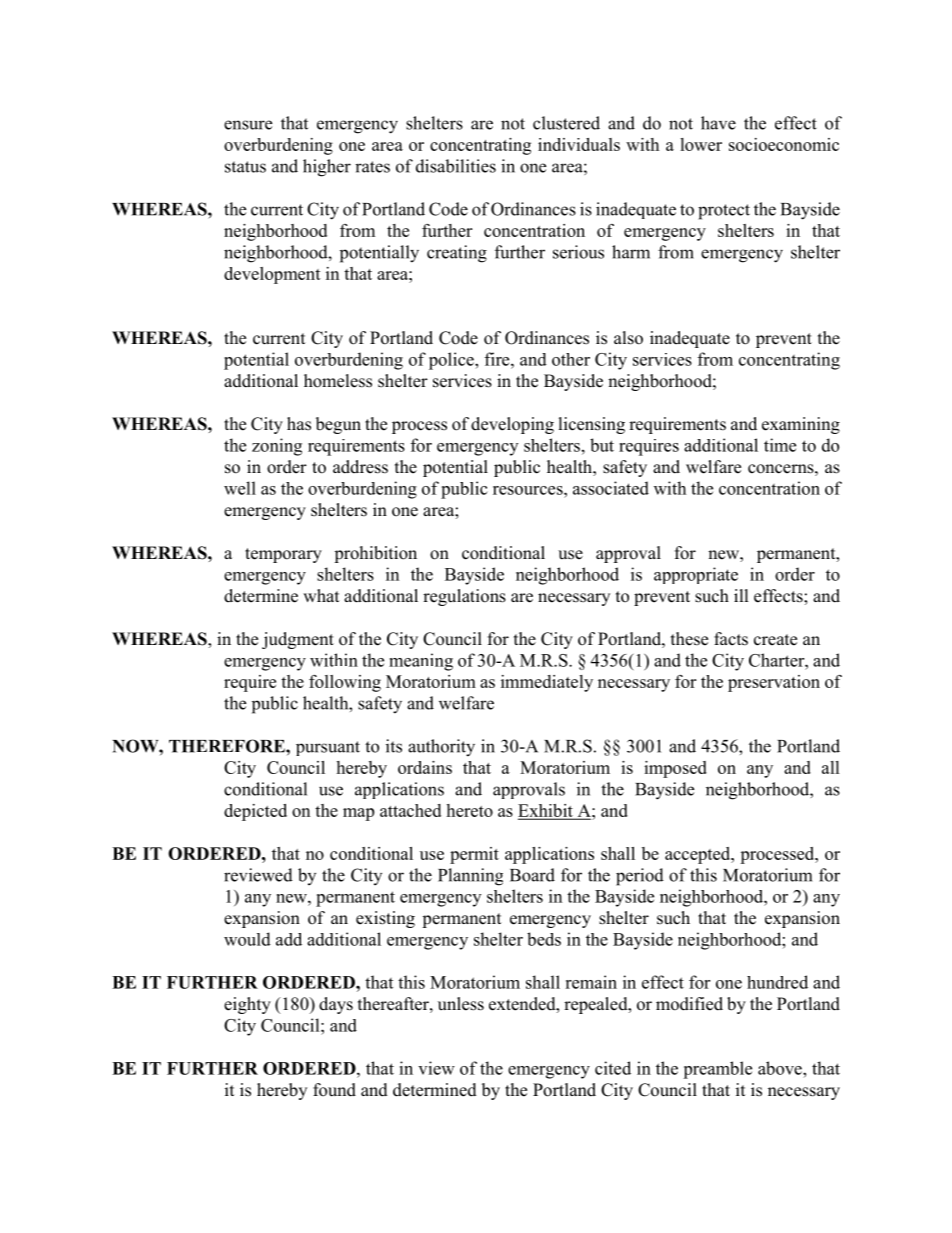 This screenshot has width=952, height=1233. Describe the element at coordinates (464, 597) in the screenshot. I see `regulations` at that location.
